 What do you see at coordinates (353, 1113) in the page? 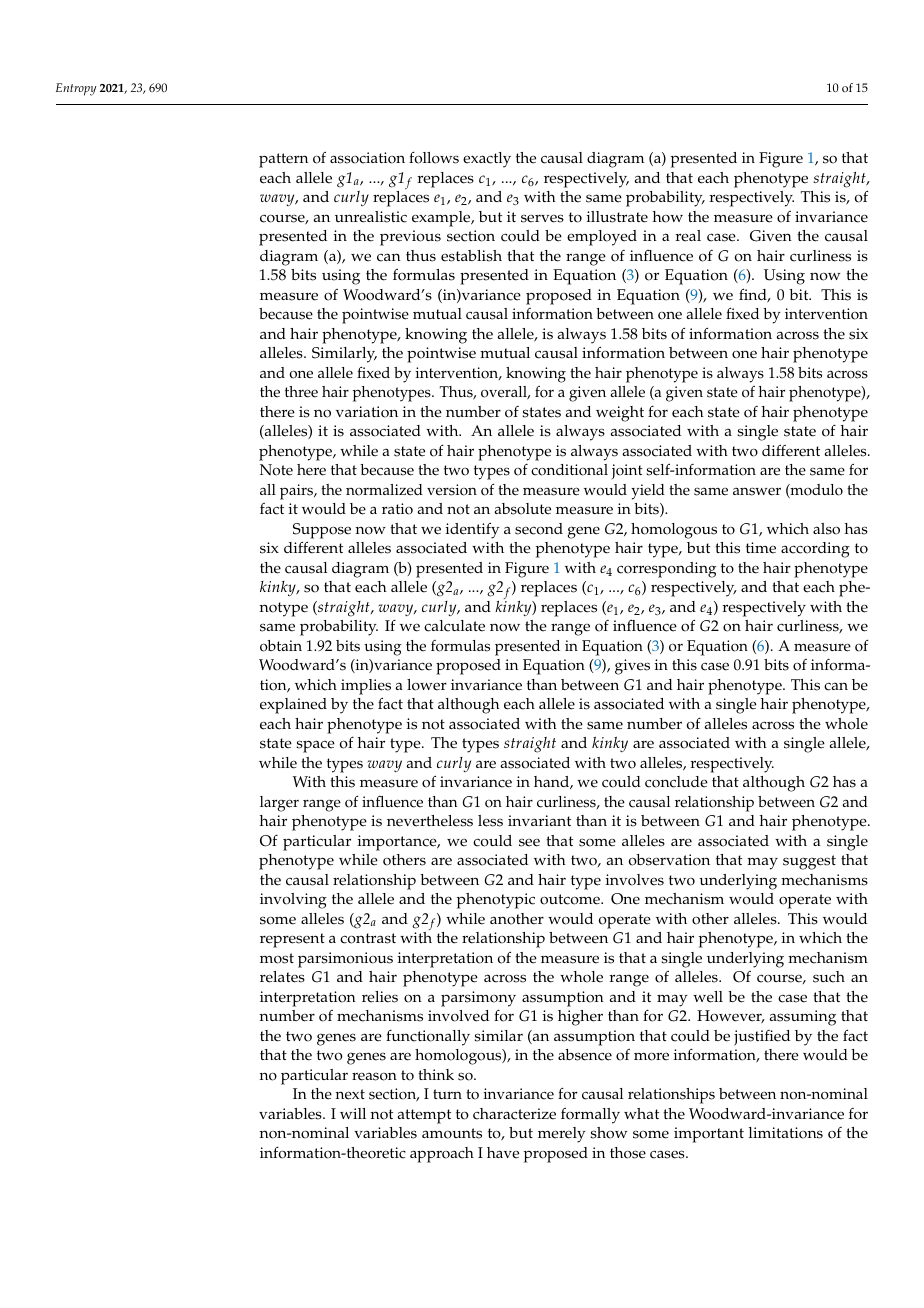
I see `will` at bounding box center [353, 1113].
